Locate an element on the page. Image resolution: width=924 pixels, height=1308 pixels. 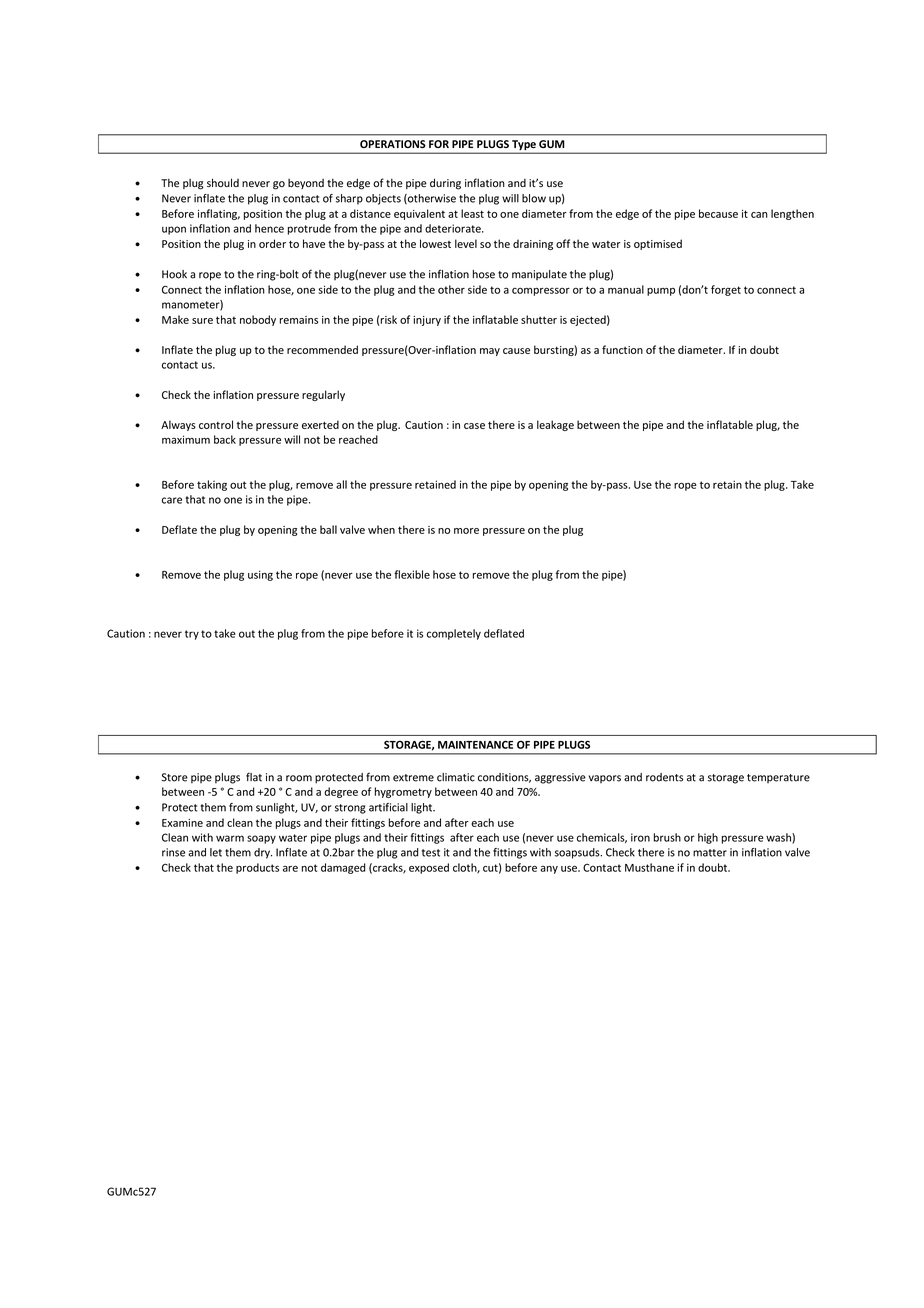
leakage is located at coordinates (555, 425).
